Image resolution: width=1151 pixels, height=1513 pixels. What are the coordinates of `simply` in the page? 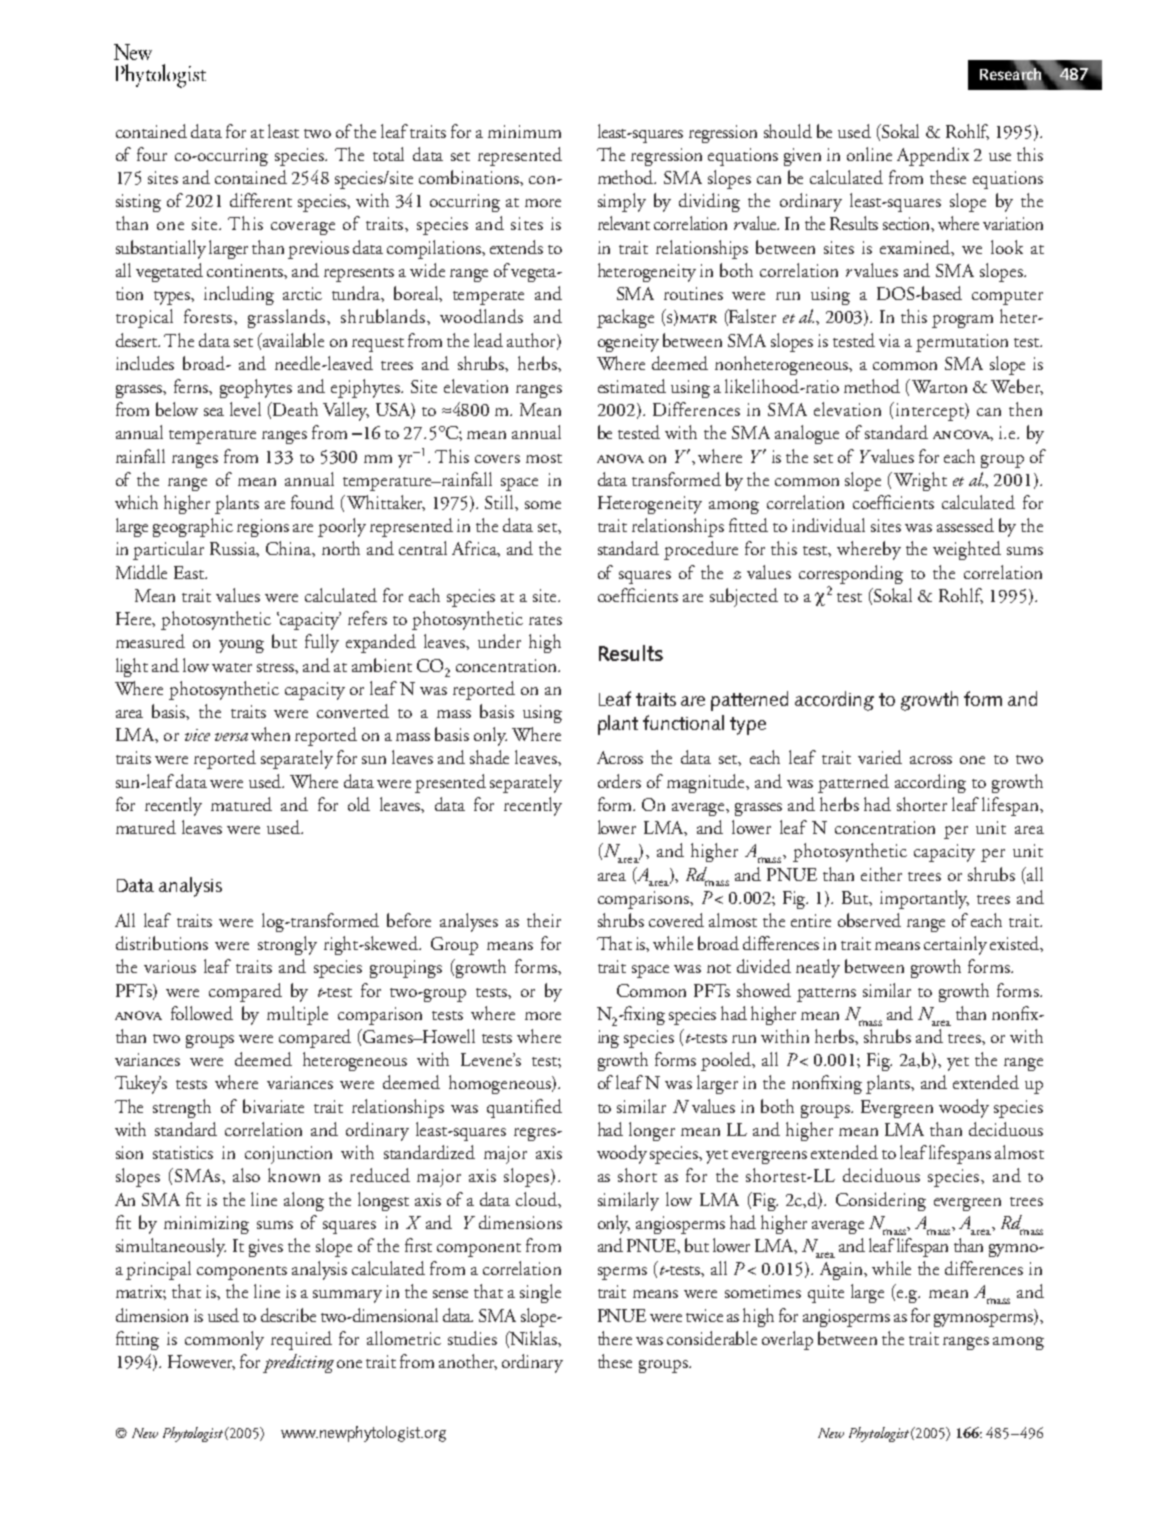 It's located at (622, 202).
